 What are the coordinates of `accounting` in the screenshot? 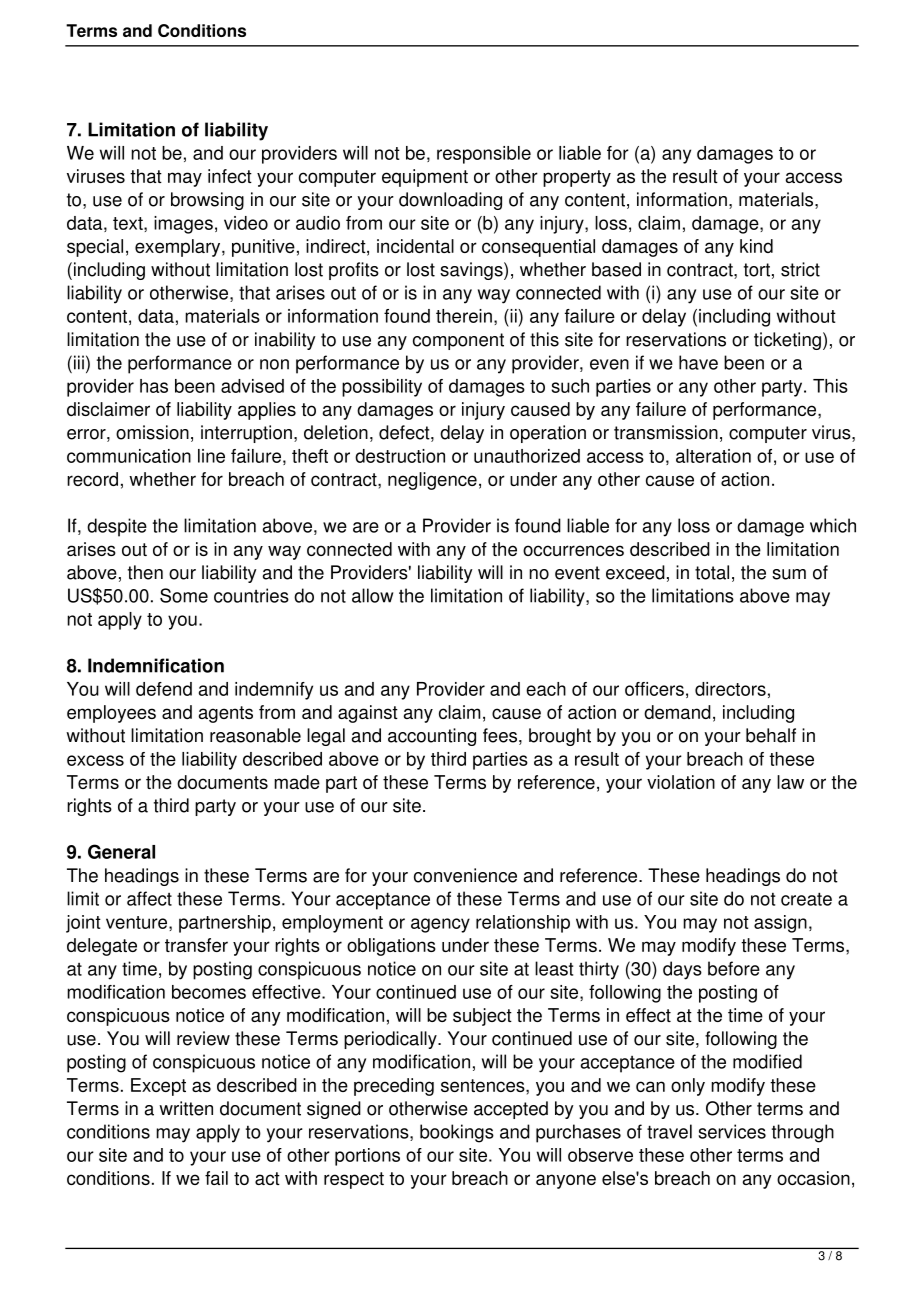 It's located at (432, 737).
